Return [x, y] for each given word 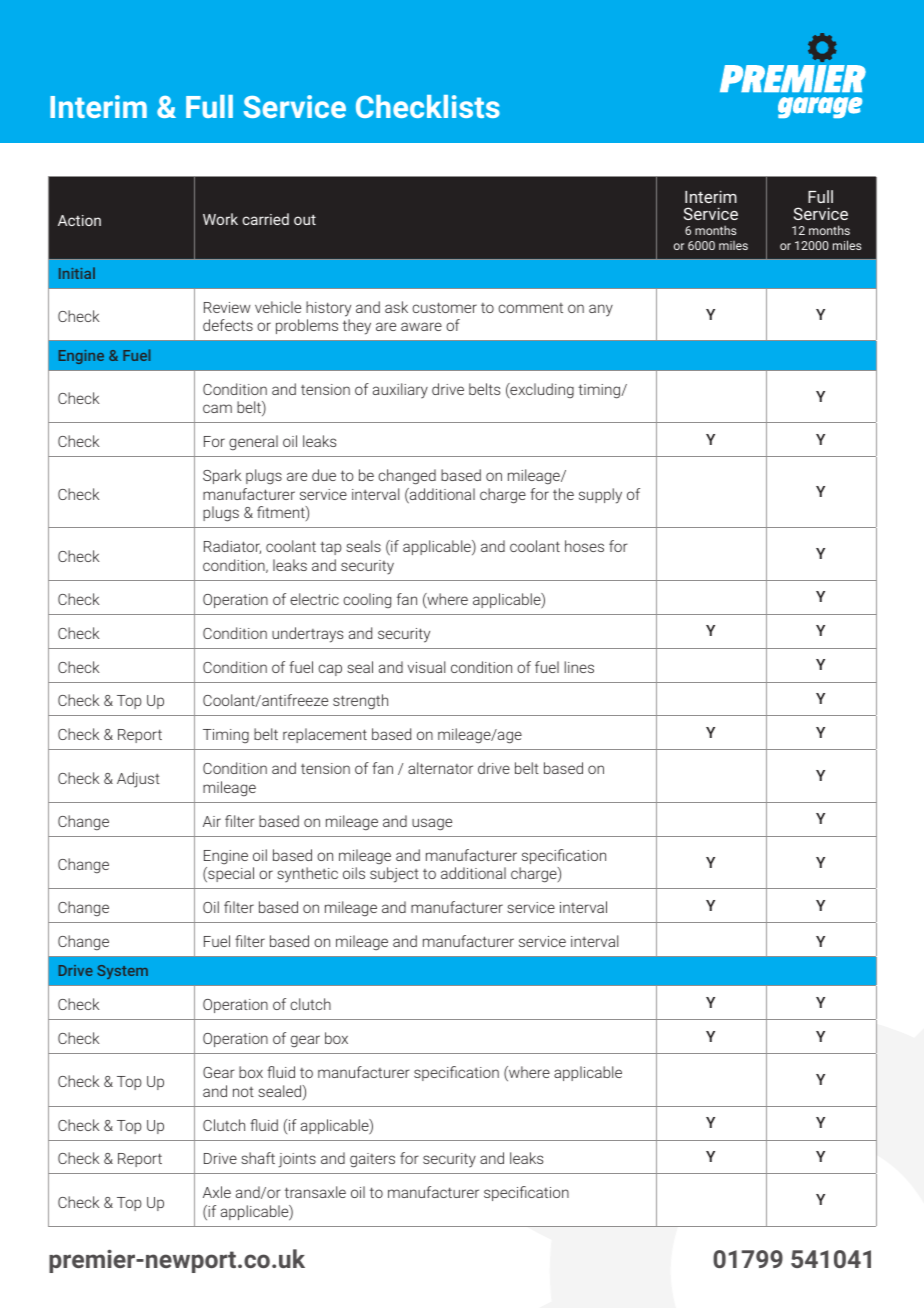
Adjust [138, 780]
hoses [584, 546]
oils [354, 873]
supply [600, 496]
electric [314, 599]
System [122, 972]
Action [79, 220]
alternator [440, 768]
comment [530, 308]
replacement [325, 735]
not [243, 1092]
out [305, 220]
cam [217, 408]
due [324, 475]
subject [394, 875]
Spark [222, 476]
